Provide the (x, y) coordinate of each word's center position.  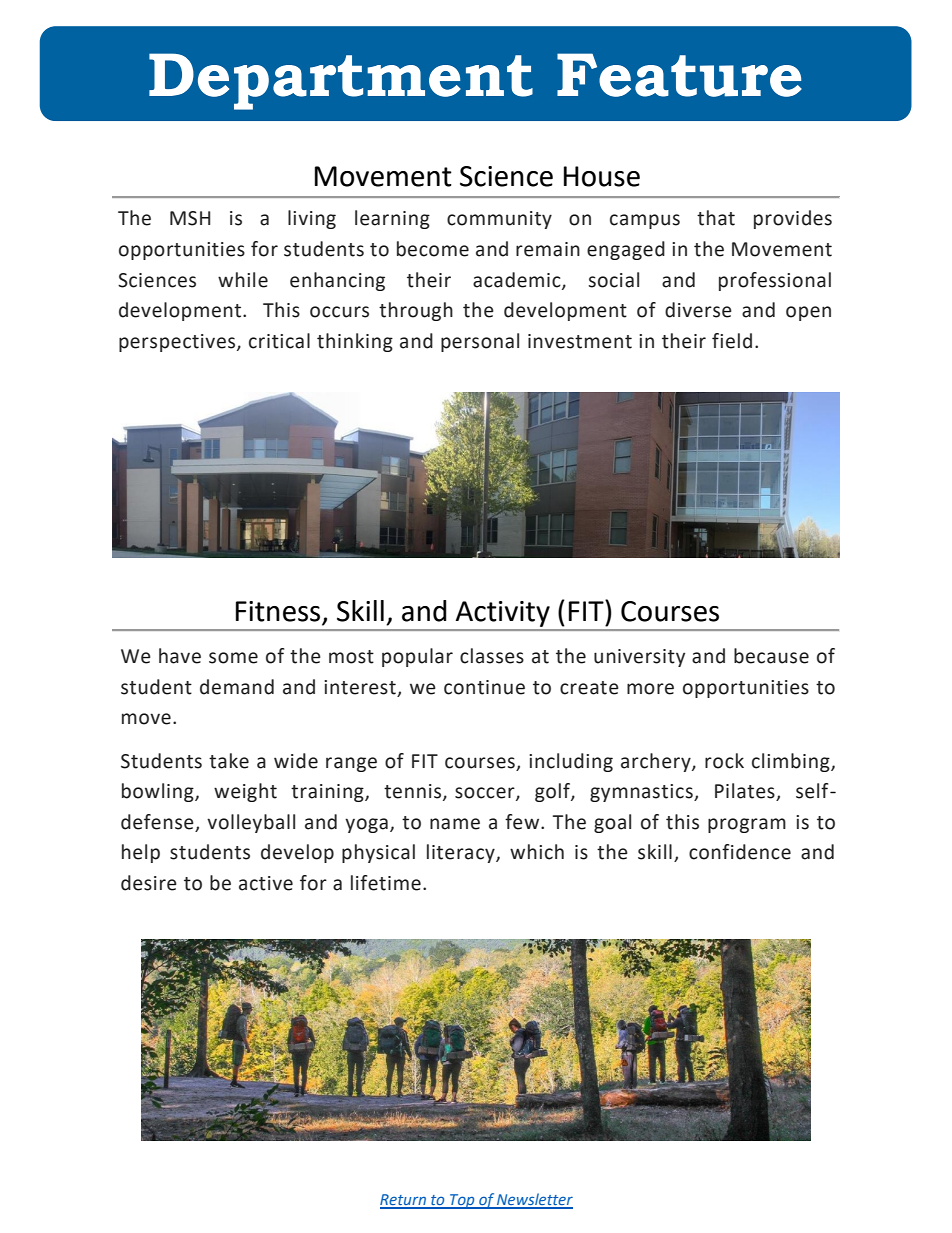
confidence (740, 852)
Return (404, 1201)
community (499, 220)
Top (462, 1201)
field (732, 341)
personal (480, 342)
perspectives (178, 343)
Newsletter (534, 1200)
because (771, 656)
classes (492, 656)
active (266, 883)
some (233, 658)
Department (341, 81)
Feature (679, 75)
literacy (462, 853)
